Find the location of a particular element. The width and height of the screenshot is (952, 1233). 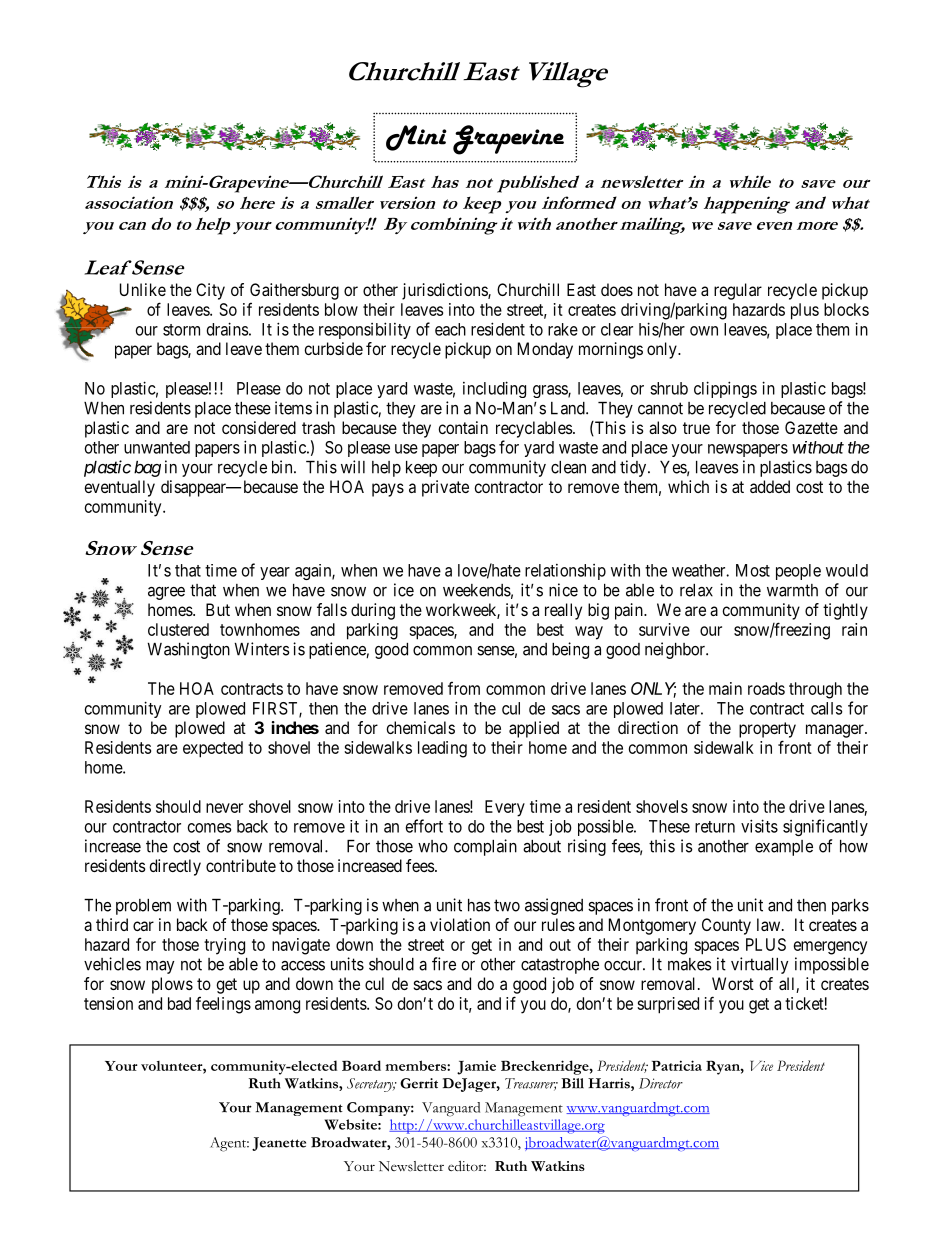

from is located at coordinates (464, 688).
